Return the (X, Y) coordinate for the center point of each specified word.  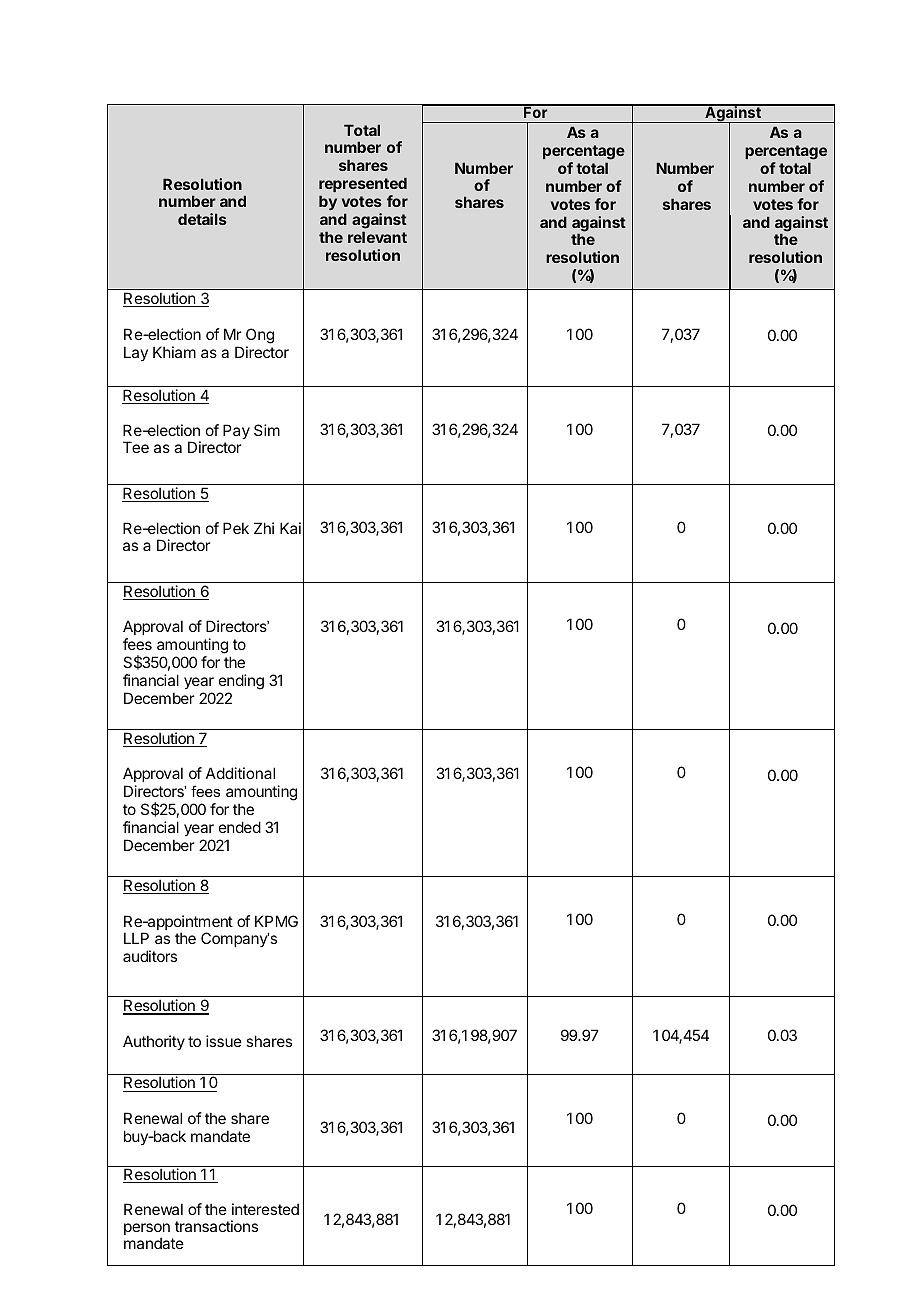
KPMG (276, 921)
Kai (290, 528)
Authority (154, 1042)
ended (240, 827)
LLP (136, 938)
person (147, 1230)
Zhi (264, 528)
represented (363, 184)
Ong (260, 336)
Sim (267, 430)
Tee (136, 447)
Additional (240, 773)
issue (224, 1041)
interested (265, 1209)
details (202, 219)
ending (241, 682)
